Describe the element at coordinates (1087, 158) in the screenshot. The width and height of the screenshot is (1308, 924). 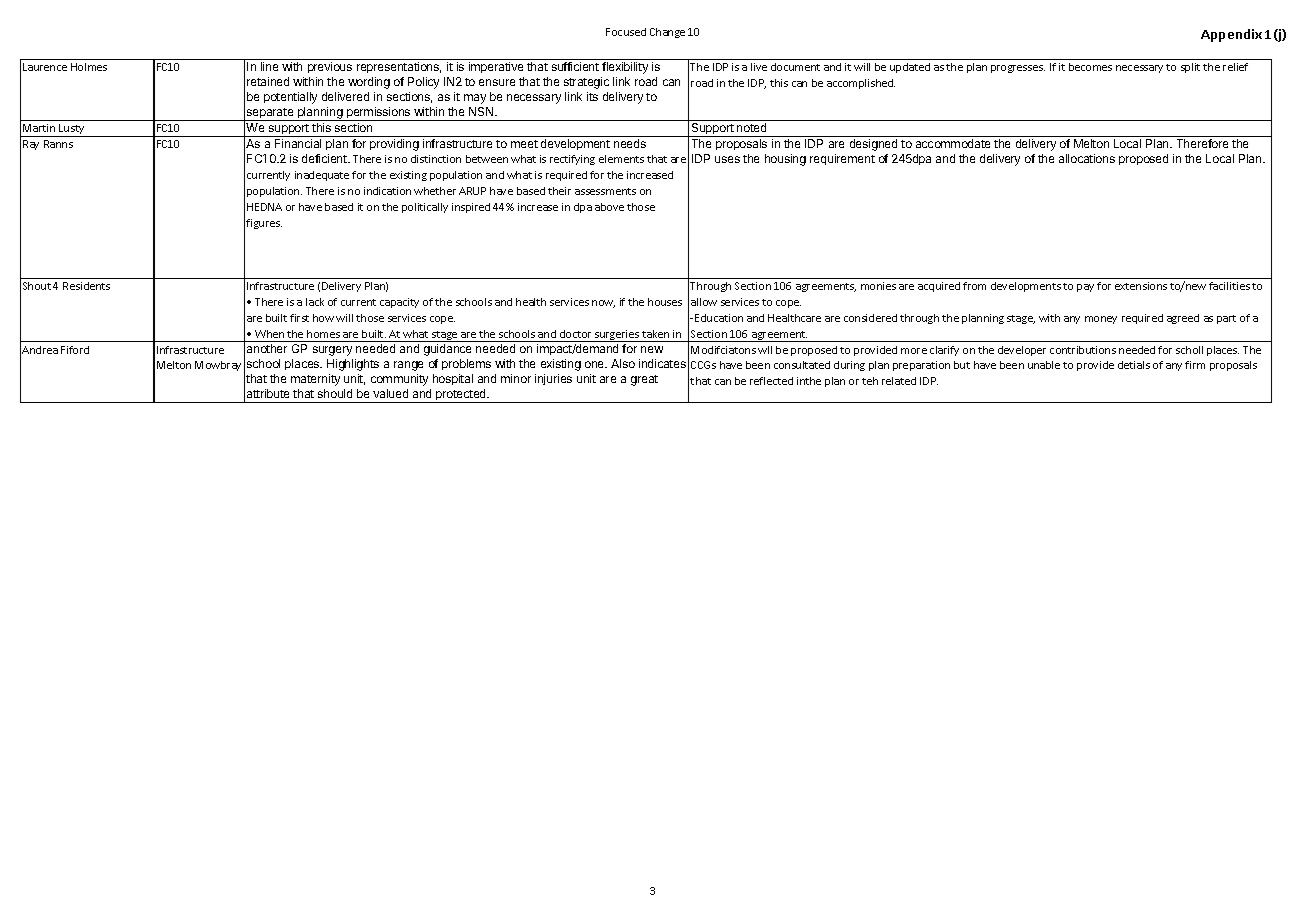
I see `allocations` at that location.
